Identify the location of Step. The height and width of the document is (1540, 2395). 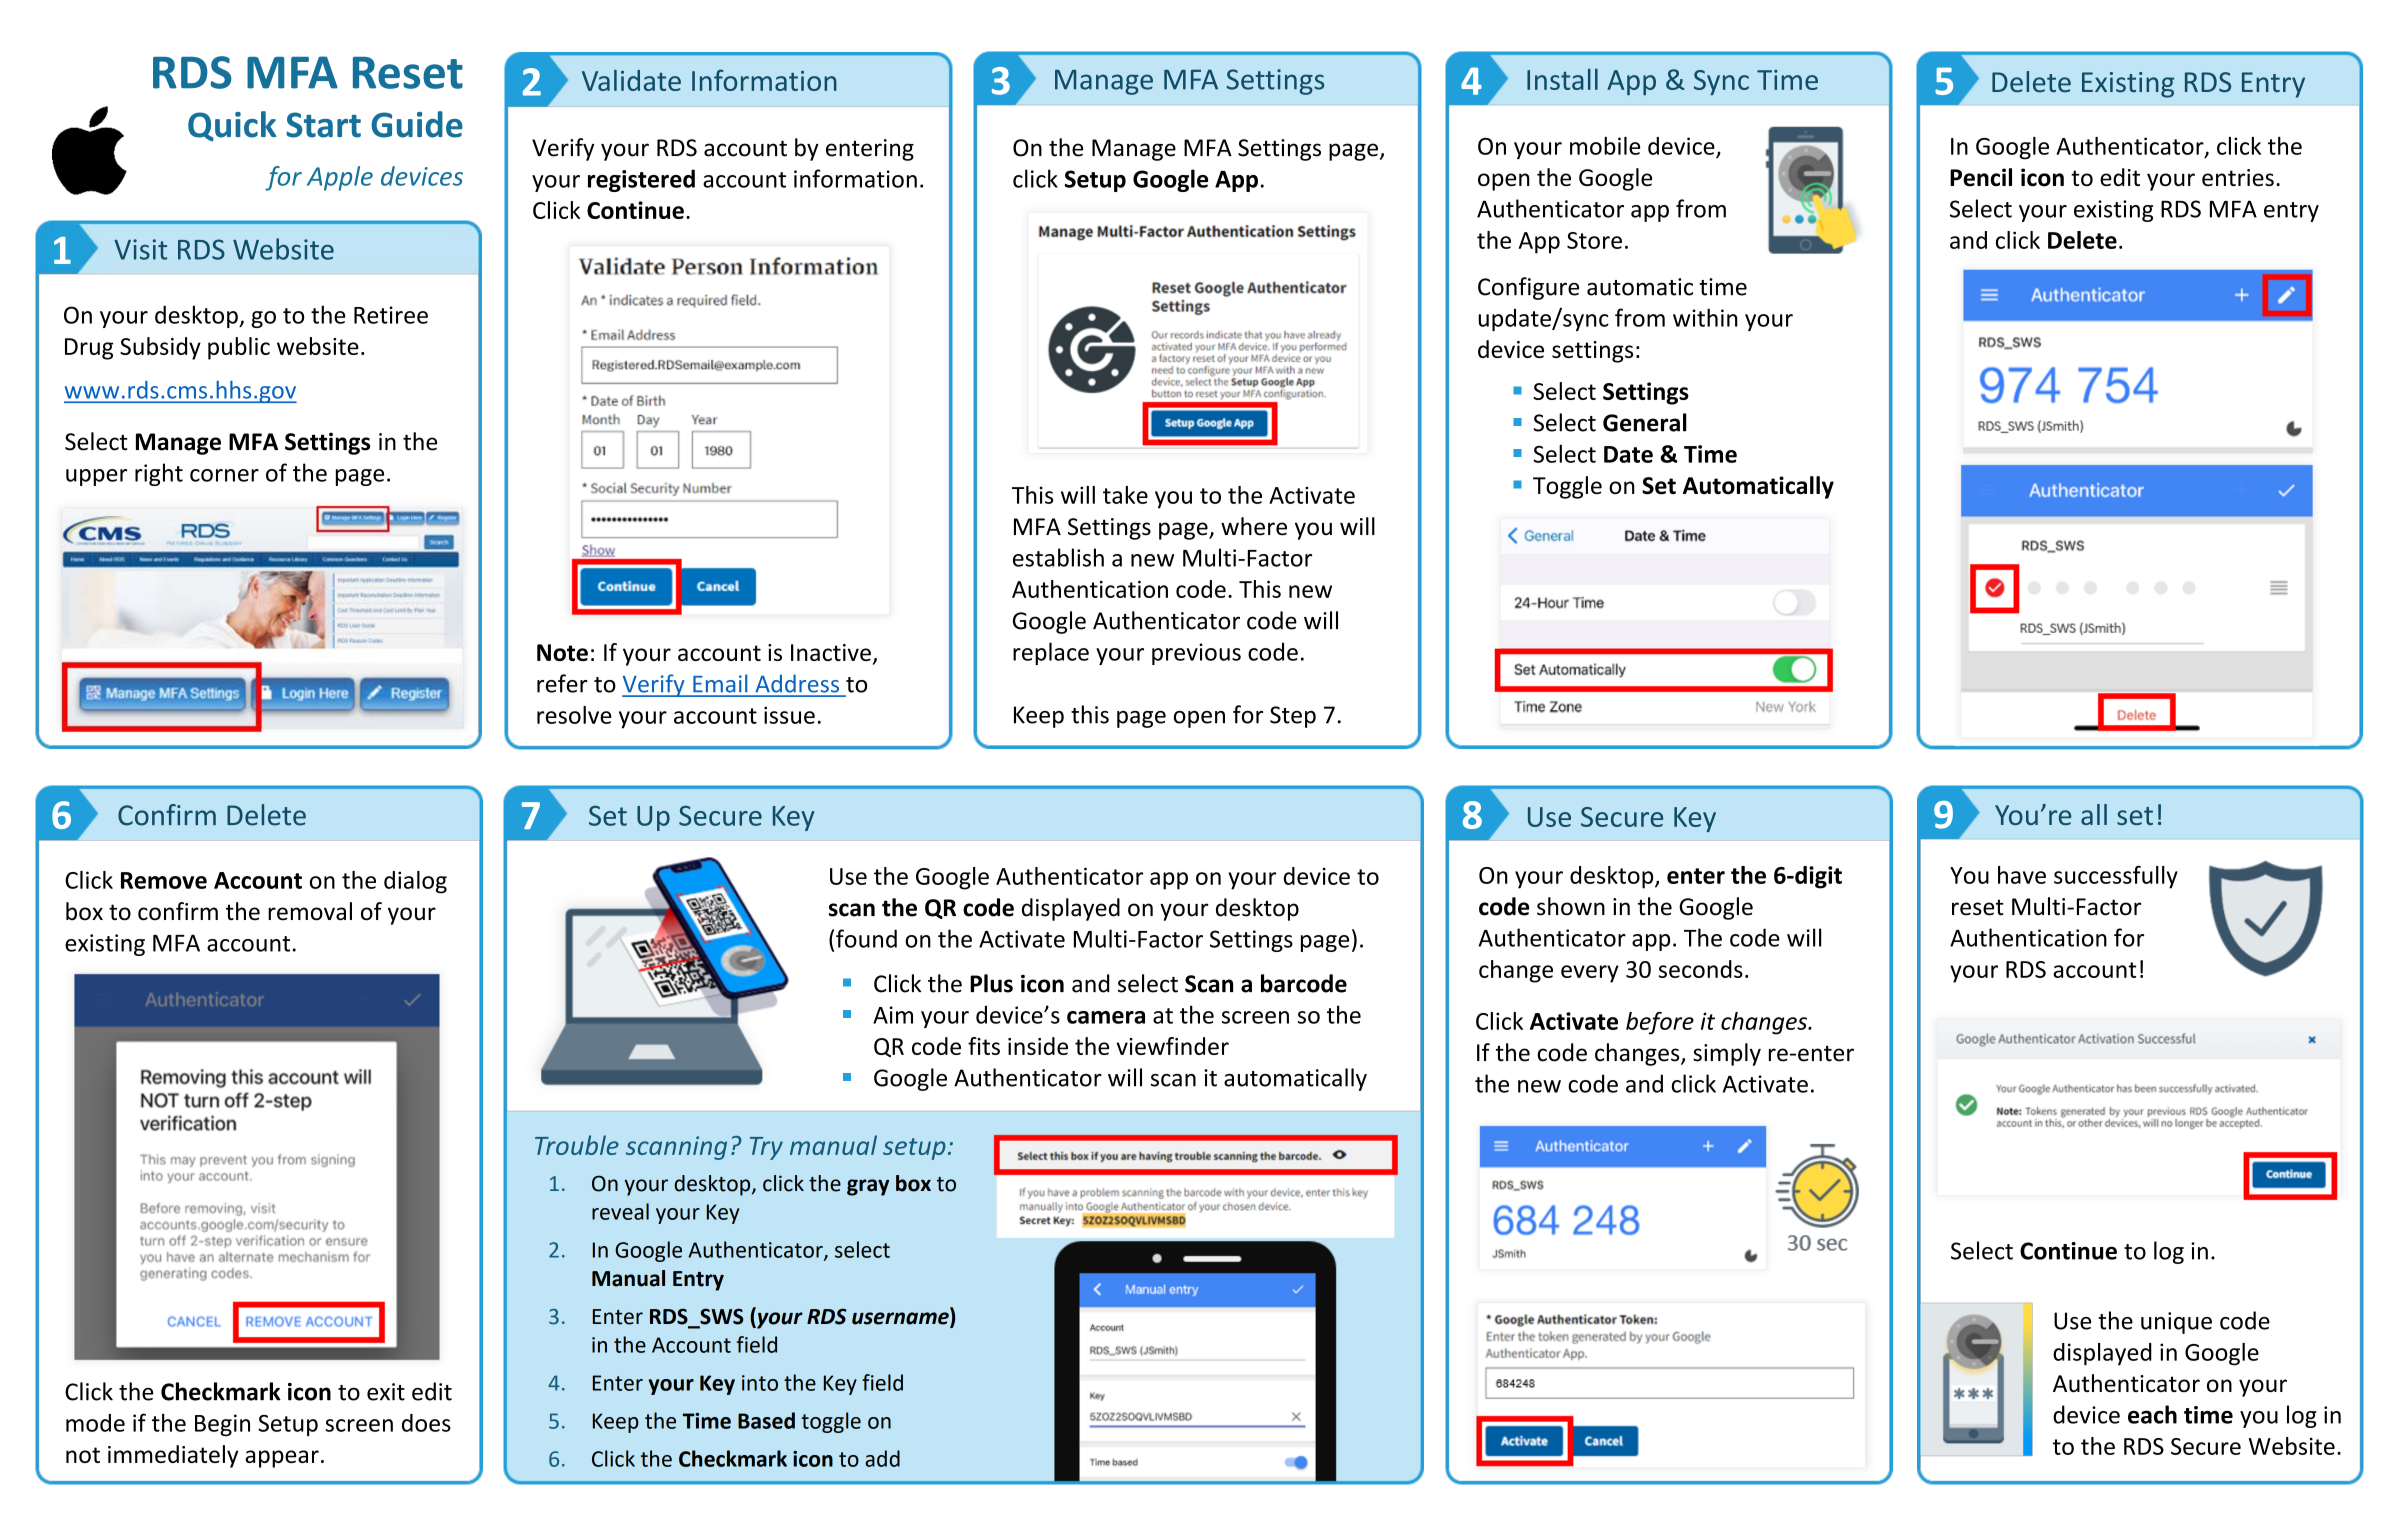
(1293, 717).
